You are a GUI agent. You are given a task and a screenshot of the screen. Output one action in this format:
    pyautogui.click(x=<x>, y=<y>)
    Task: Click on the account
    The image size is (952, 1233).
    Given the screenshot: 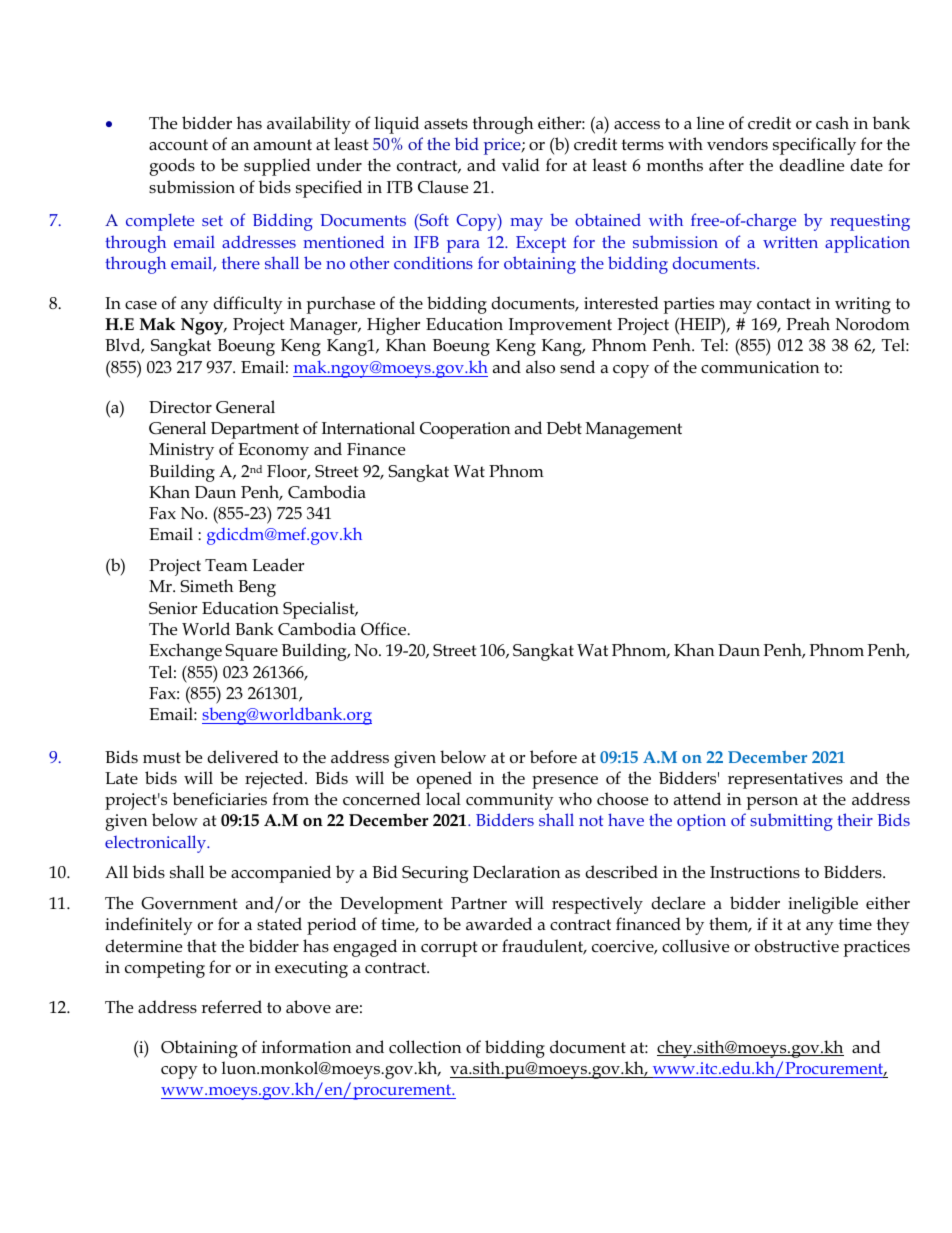 What is the action you would take?
    pyautogui.click(x=178, y=145)
